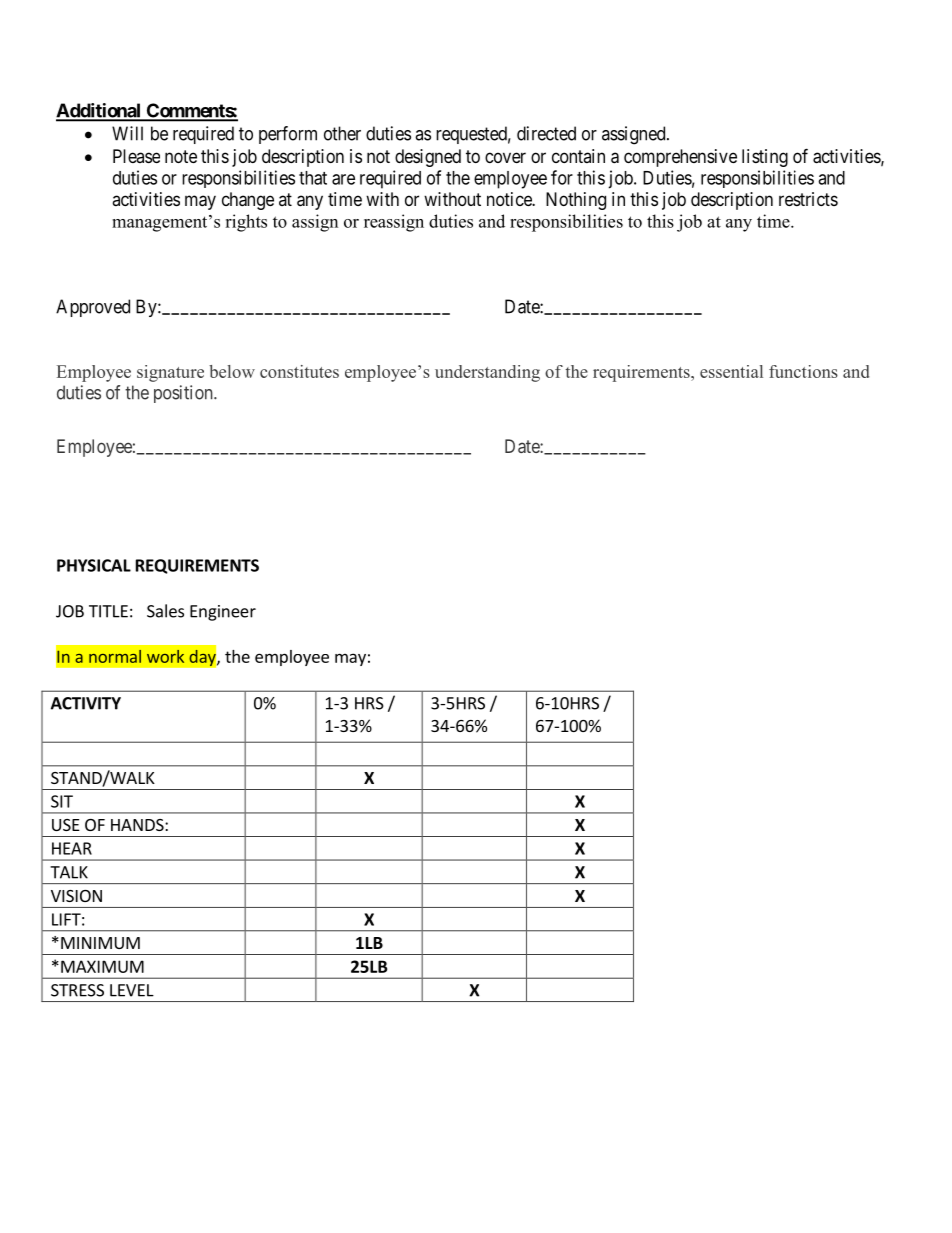 This screenshot has height=1233, width=952. I want to click on position, so click(184, 394).
